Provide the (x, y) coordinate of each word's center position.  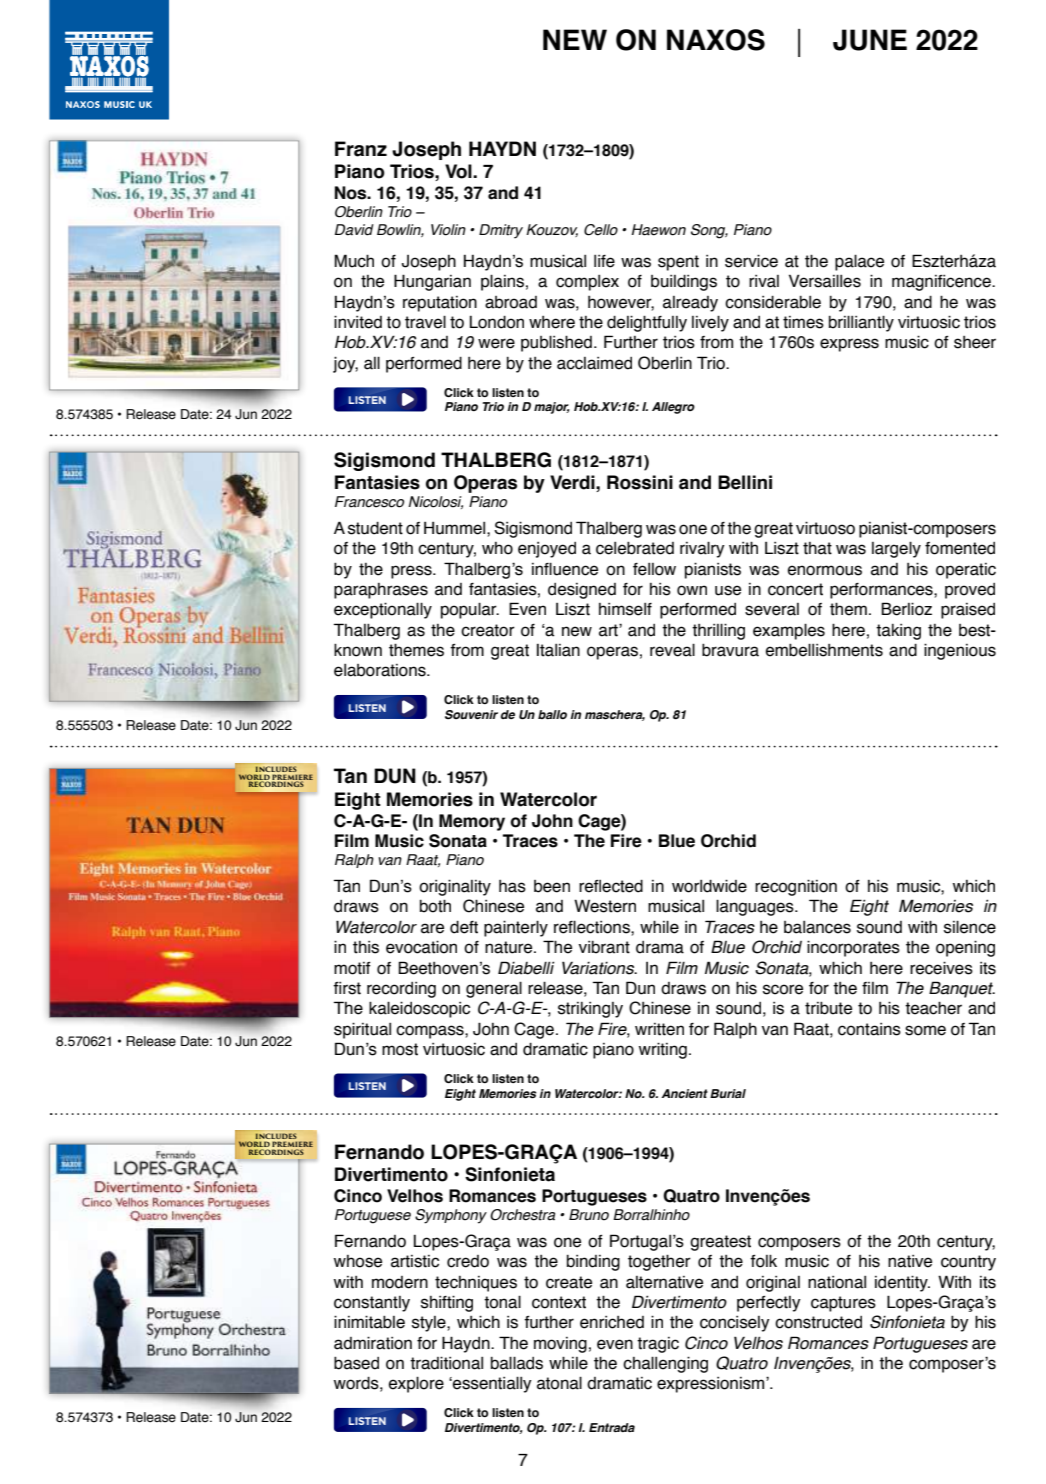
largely (896, 549)
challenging (665, 1364)
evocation (421, 947)
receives (941, 968)
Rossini (640, 482)
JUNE (870, 40)
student (375, 528)
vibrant (604, 947)
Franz (361, 149)
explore (416, 1384)
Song (709, 231)
